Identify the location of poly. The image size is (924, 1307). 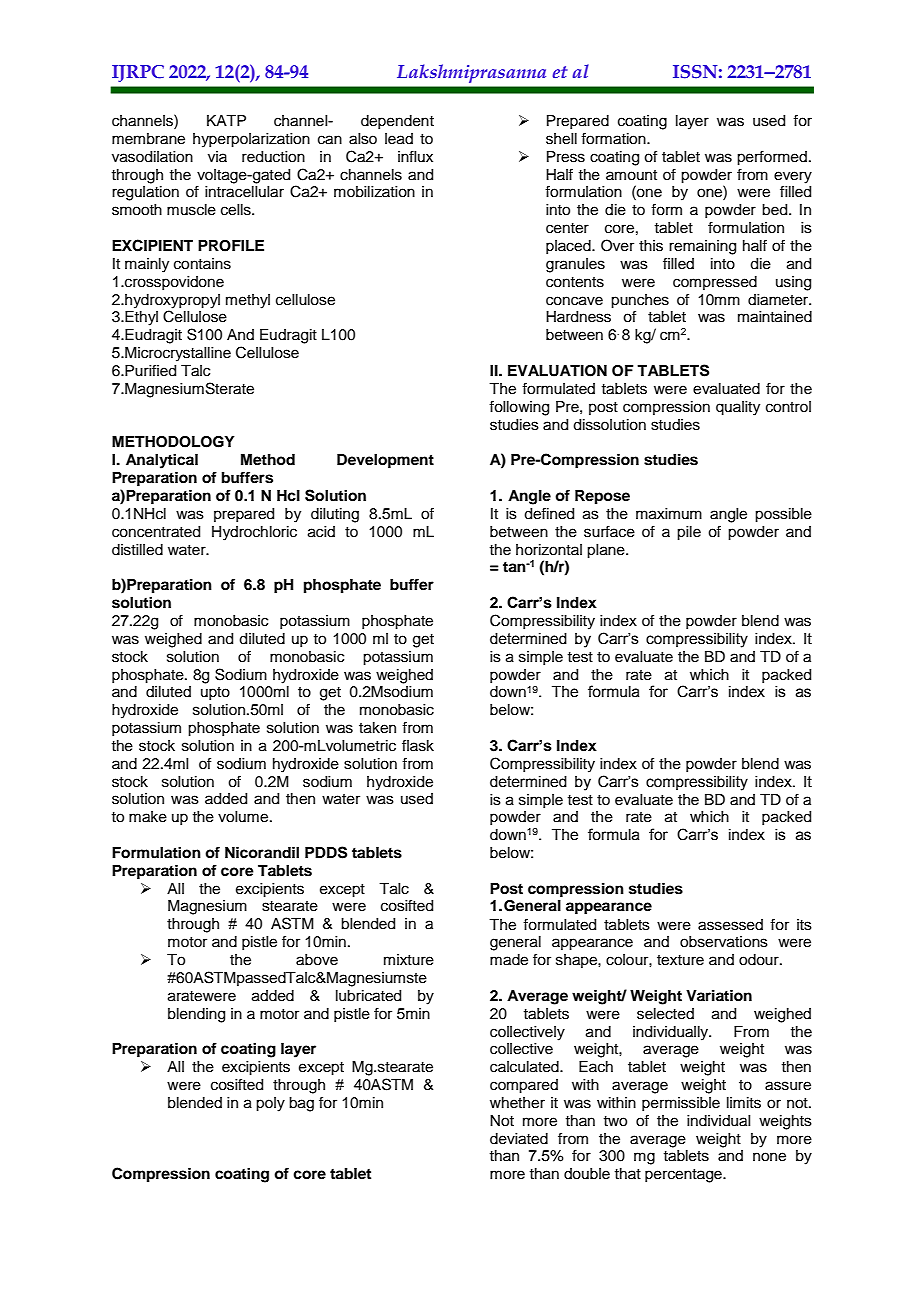
(270, 1104).
